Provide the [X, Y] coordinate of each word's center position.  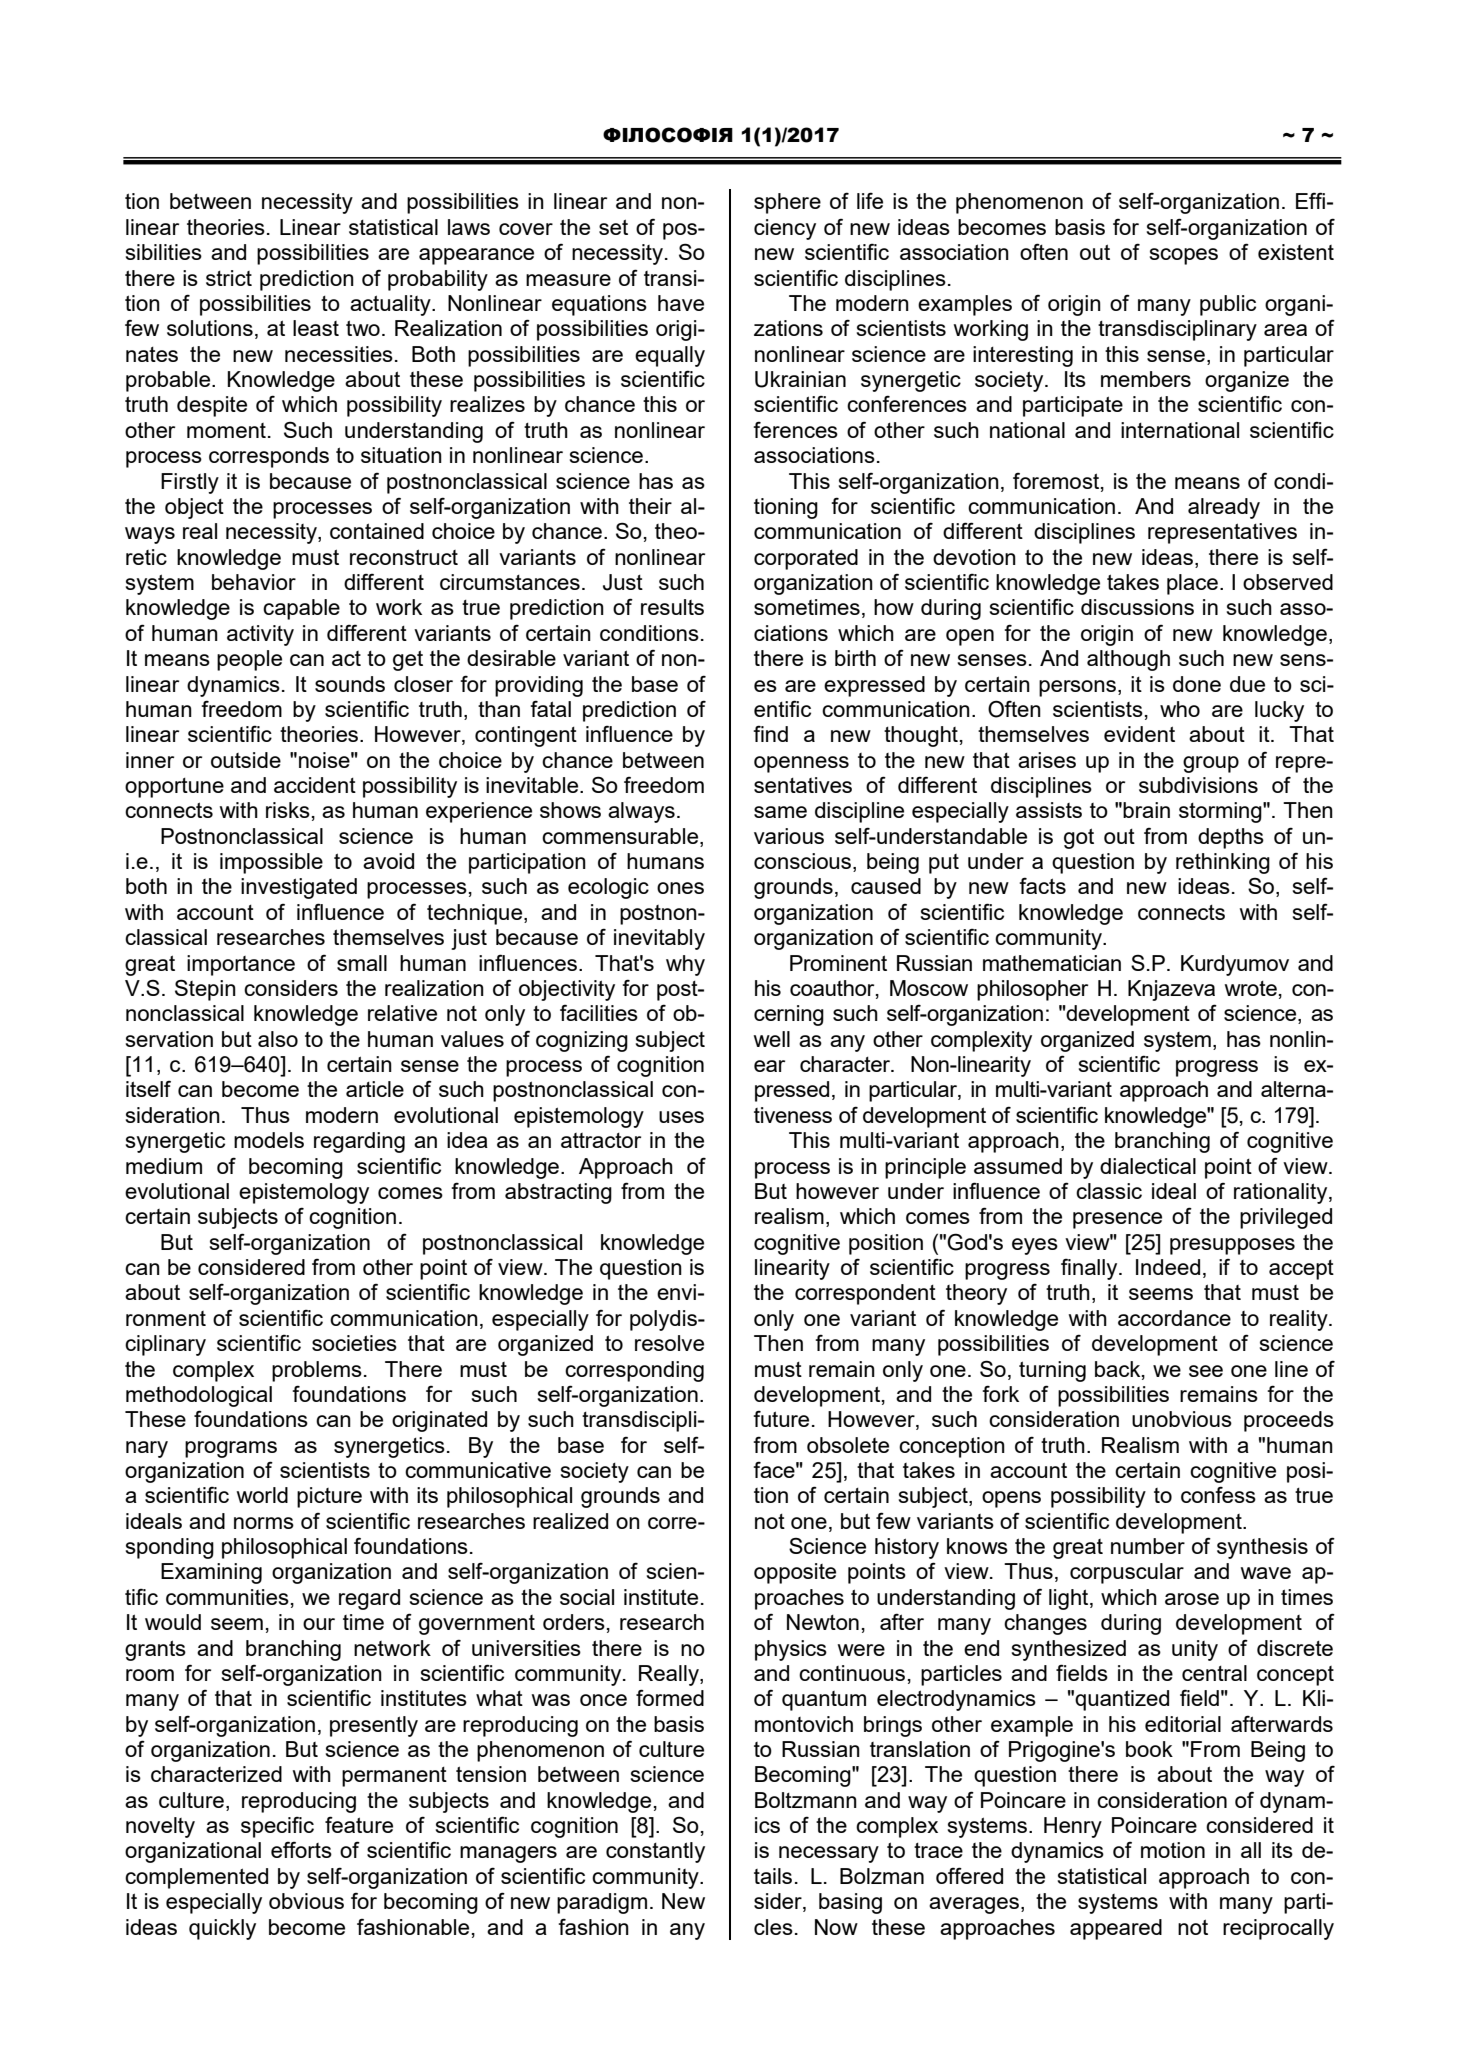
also [278, 1039]
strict [229, 278]
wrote [1251, 988]
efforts [301, 1849]
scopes [1184, 256]
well [772, 1039]
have [681, 303]
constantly [655, 1852]
